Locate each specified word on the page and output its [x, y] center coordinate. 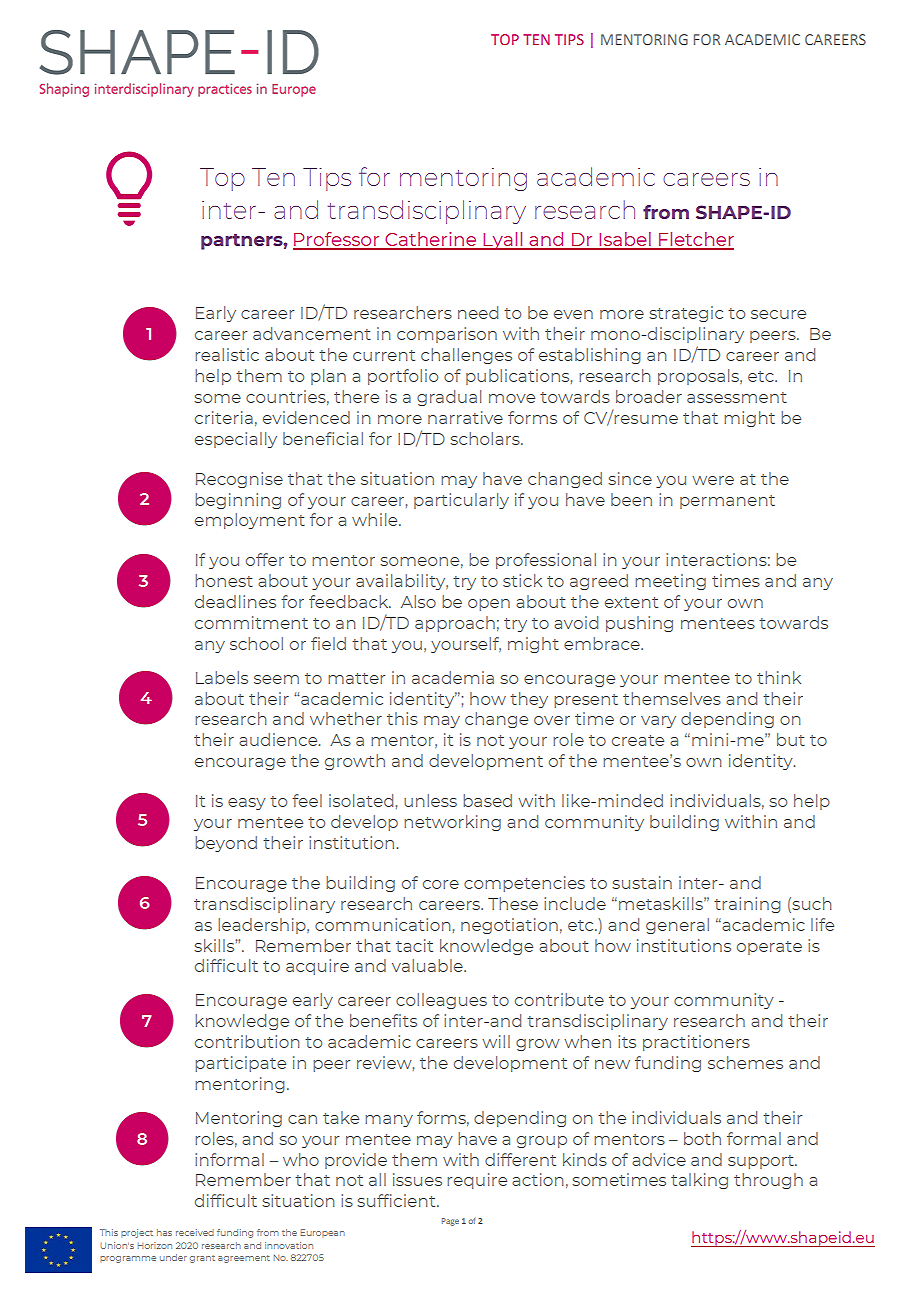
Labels [222, 677]
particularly [461, 501]
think [779, 677]
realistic [227, 354]
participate [240, 1064]
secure [778, 314]
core [441, 884]
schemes [745, 1062]
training [747, 905]
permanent [727, 502]
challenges [466, 356]
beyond [226, 844]
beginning [238, 501]
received [195, 1232]
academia [453, 677]
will [496, 1041]
